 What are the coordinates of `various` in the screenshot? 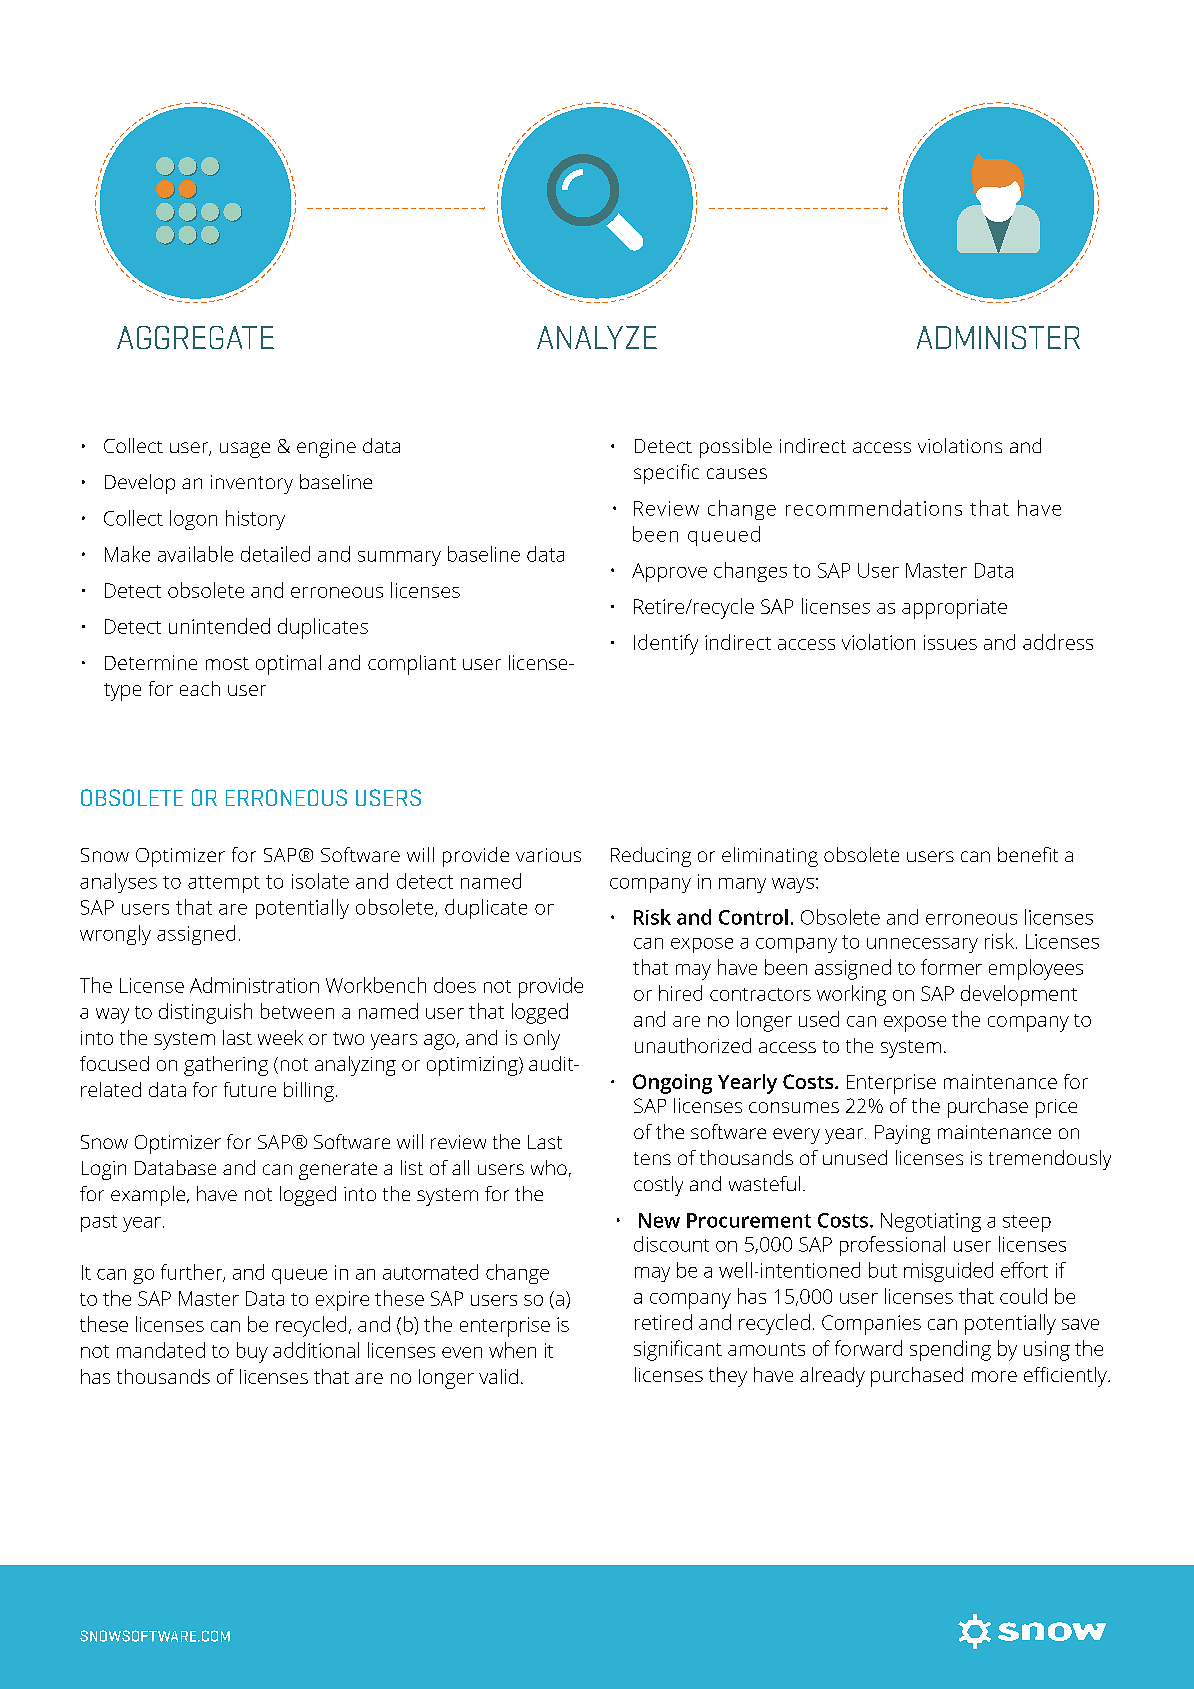 It's located at (548, 855).
